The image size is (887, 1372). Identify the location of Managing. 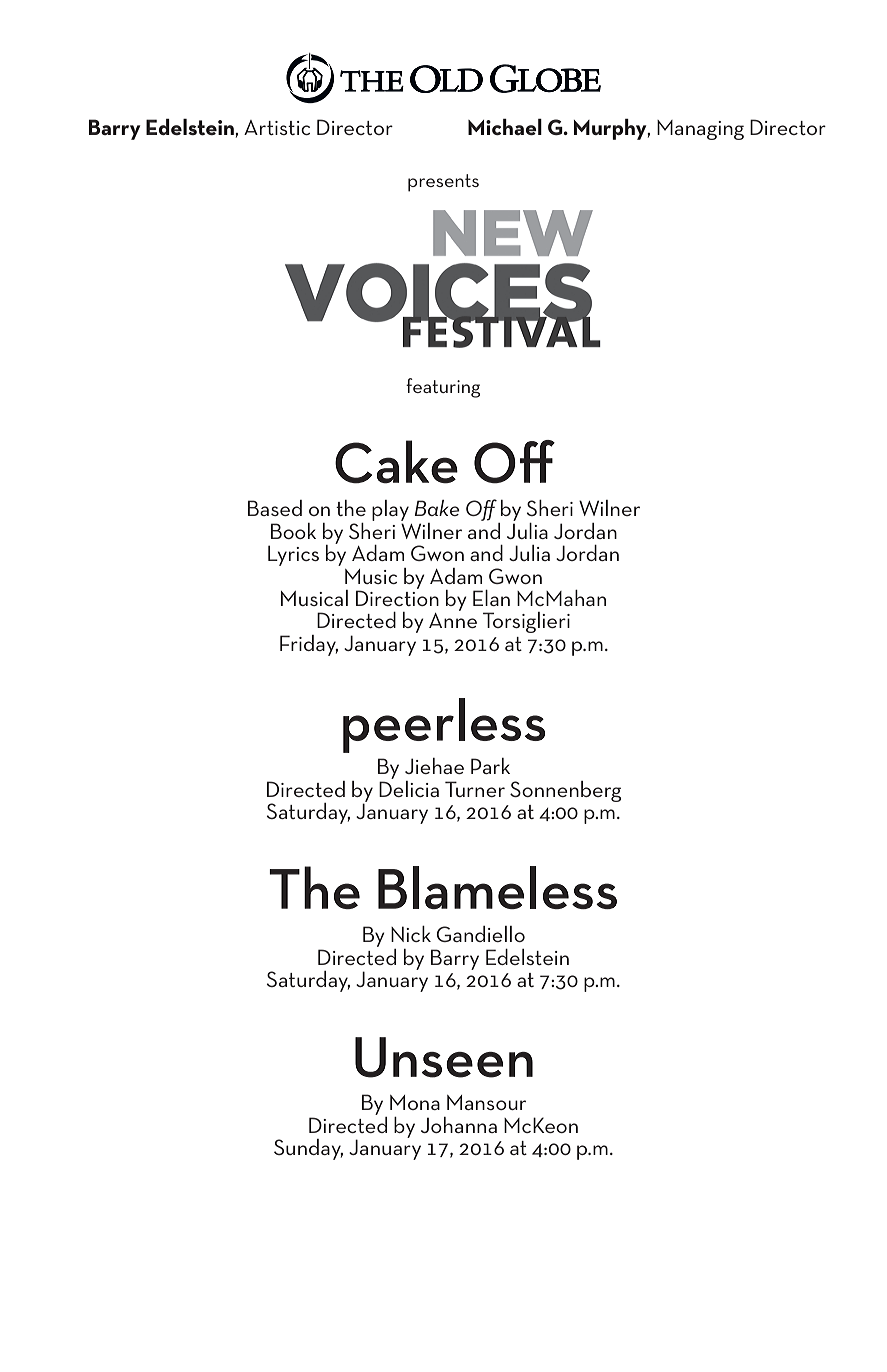
(700, 130).
